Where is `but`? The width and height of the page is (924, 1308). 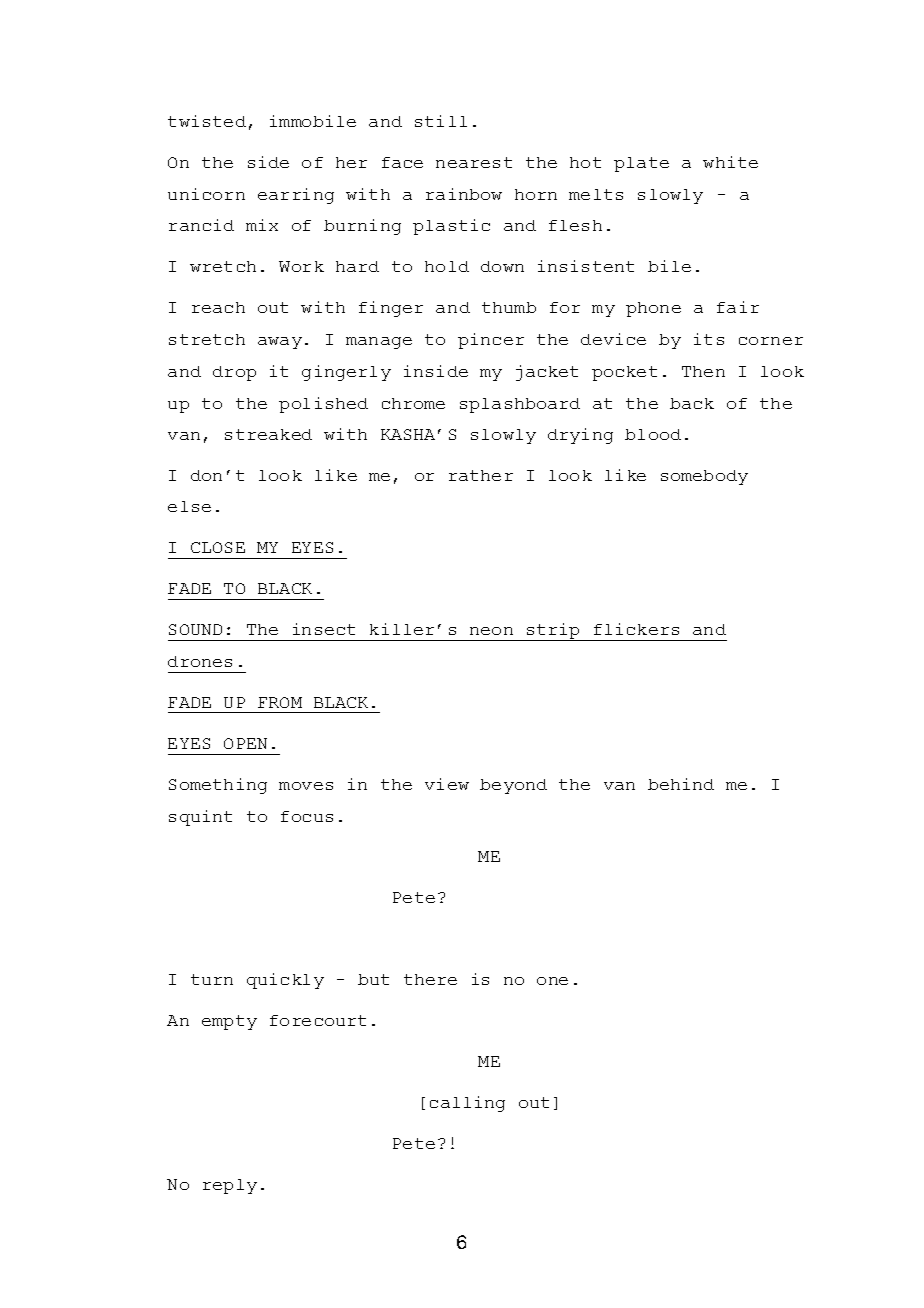 but is located at coordinates (373, 979).
